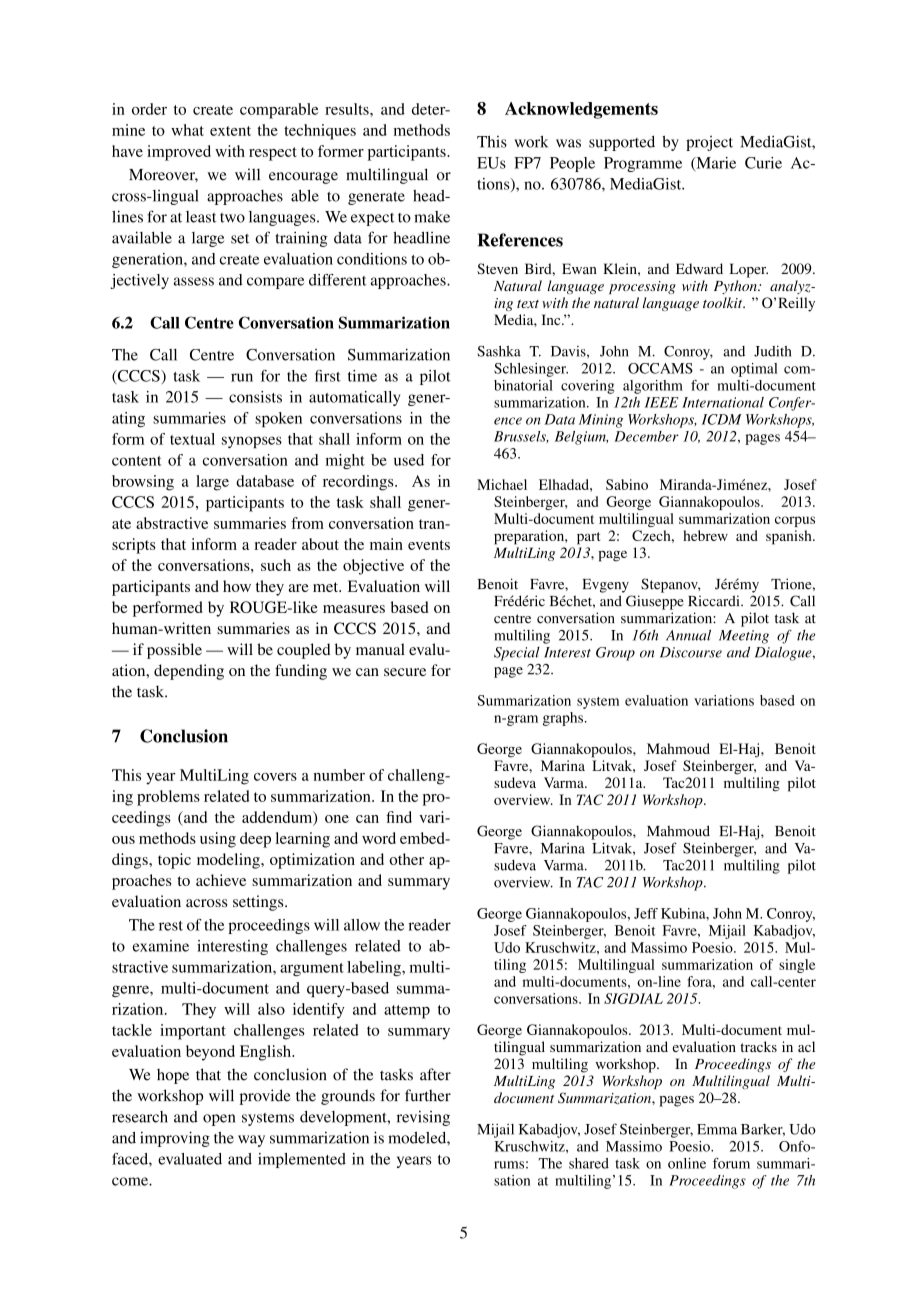 Image resolution: width=924 pixels, height=1308 pixels. Describe the element at coordinates (709, 143) in the page. I see `project` at that location.
